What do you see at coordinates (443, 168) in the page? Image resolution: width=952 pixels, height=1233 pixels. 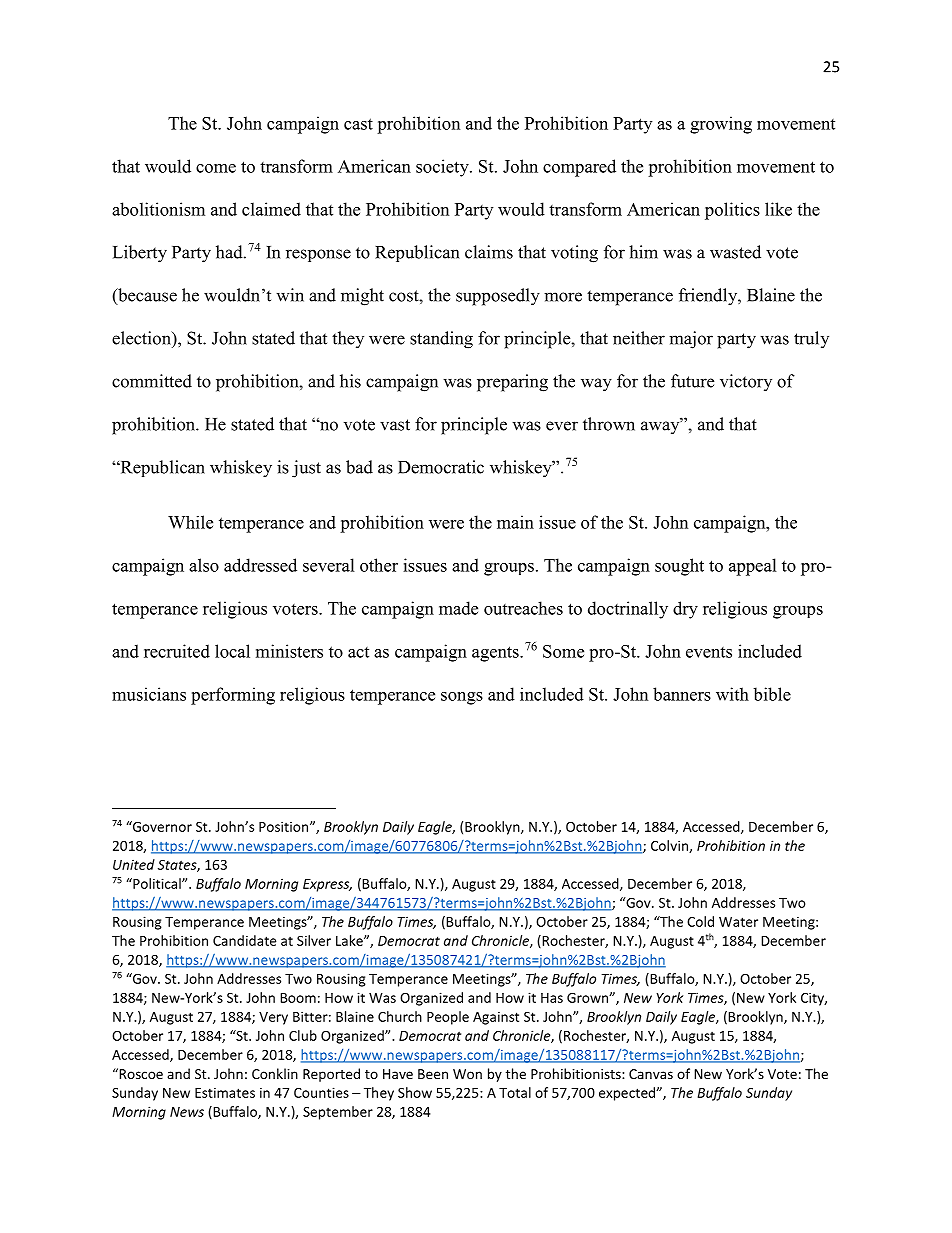 I see `society` at bounding box center [443, 168].
